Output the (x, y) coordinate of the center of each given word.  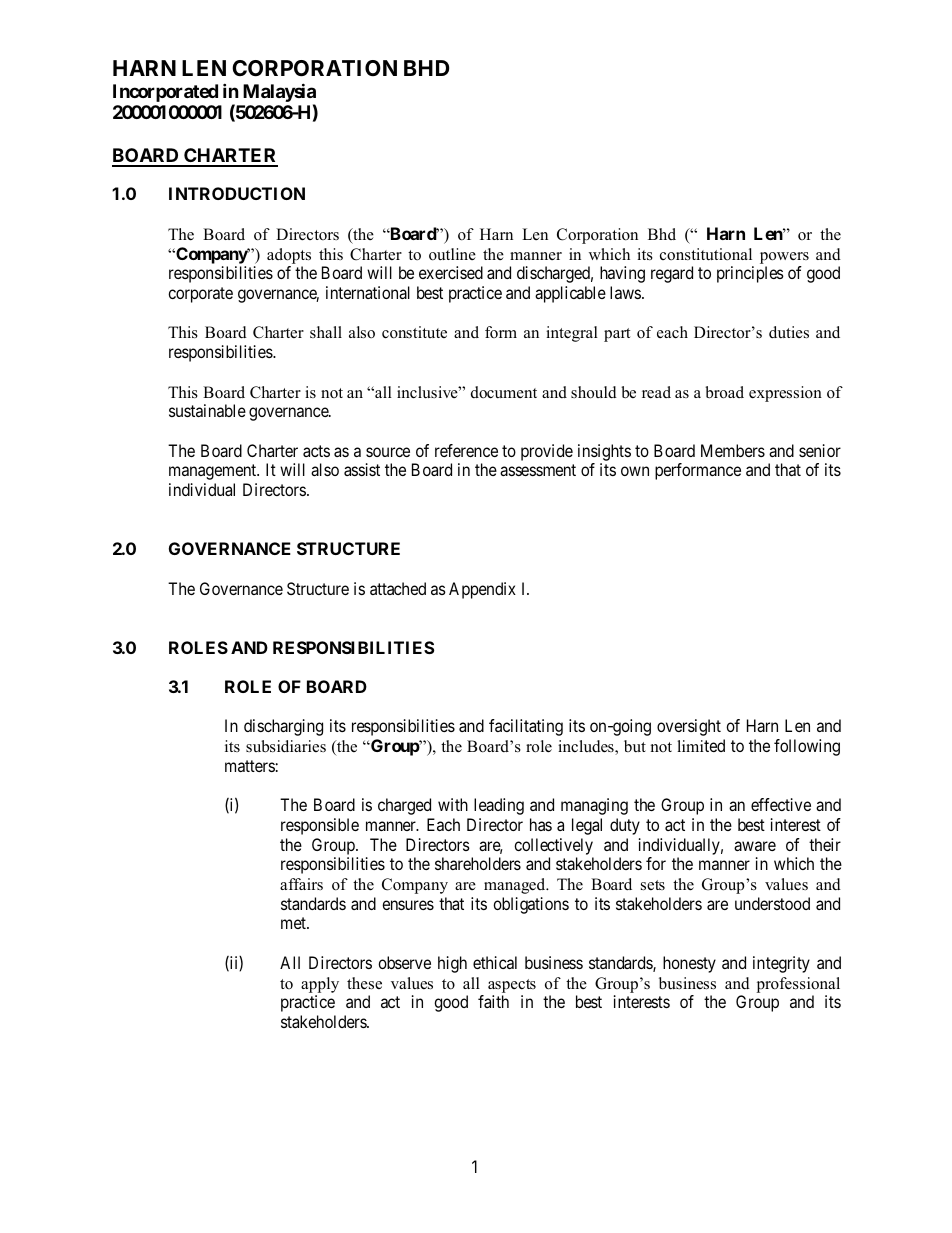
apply (320, 985)
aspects (512, 986)
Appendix (482, 590)
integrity (781, 964)
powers (784, 258)
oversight (689, 727)
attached (398, 588)
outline (452, 254)
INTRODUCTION (237, 193)
